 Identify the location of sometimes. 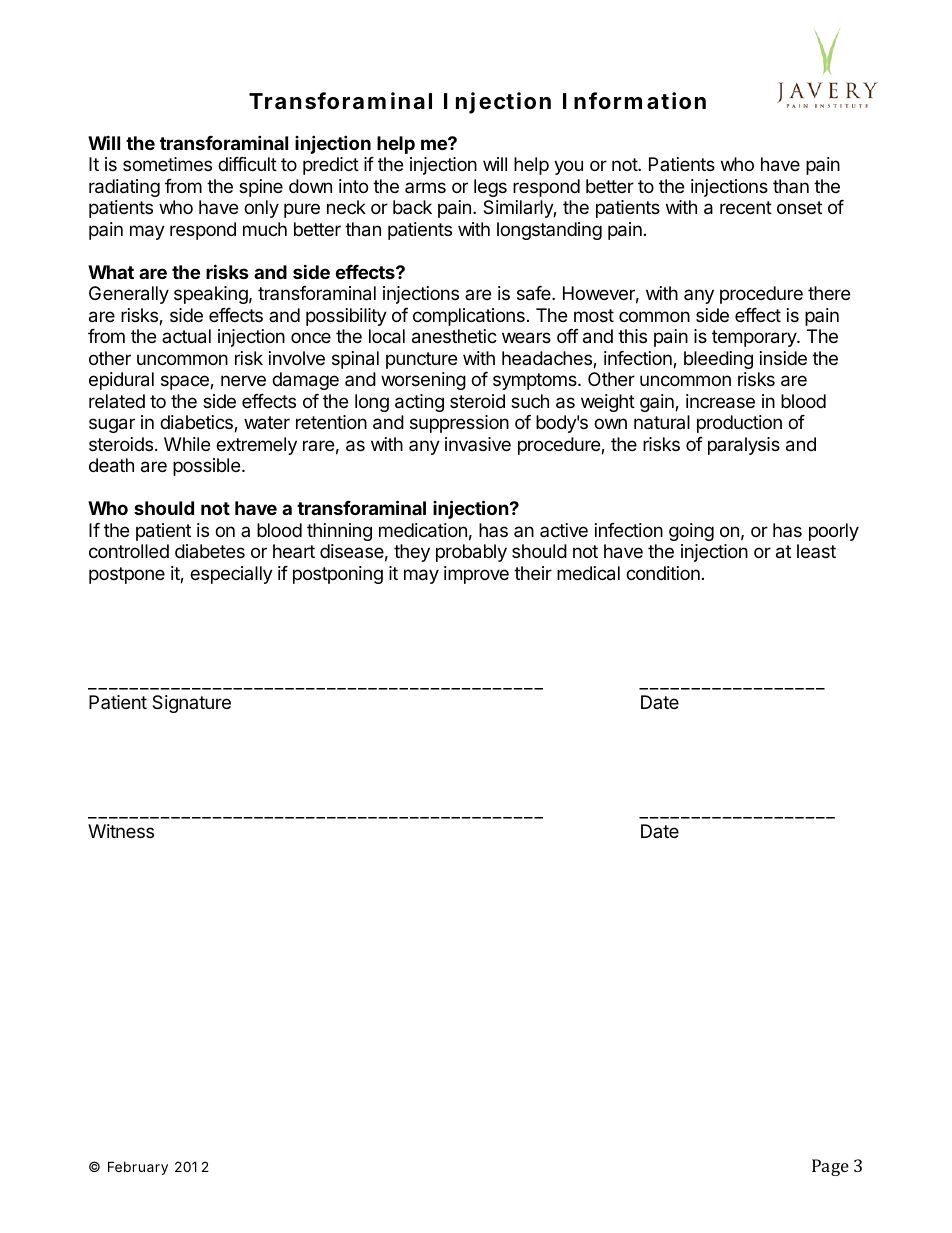
(167, 164).
